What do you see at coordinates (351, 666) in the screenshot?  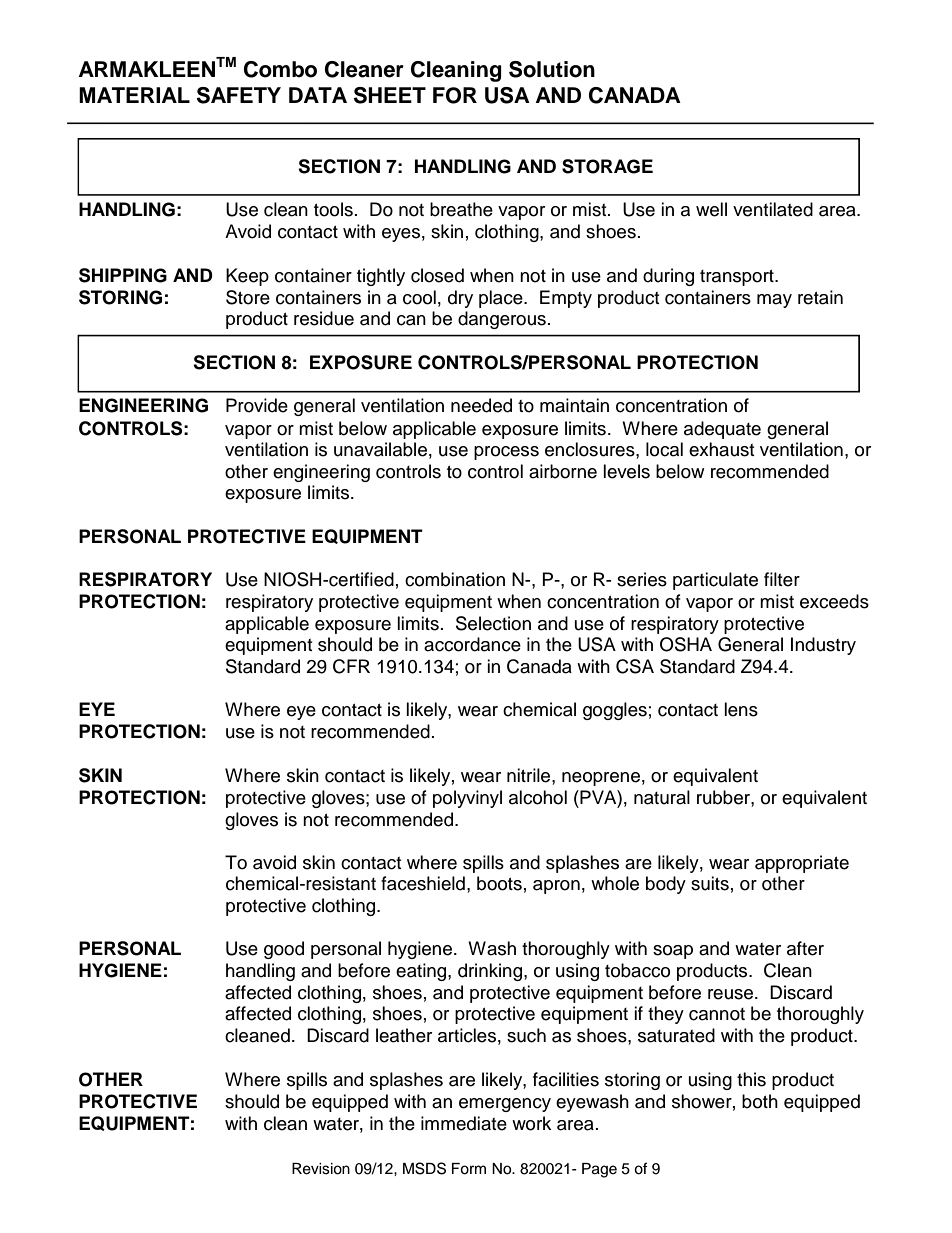 I see `CFR` at bounding box center [351, 666].
